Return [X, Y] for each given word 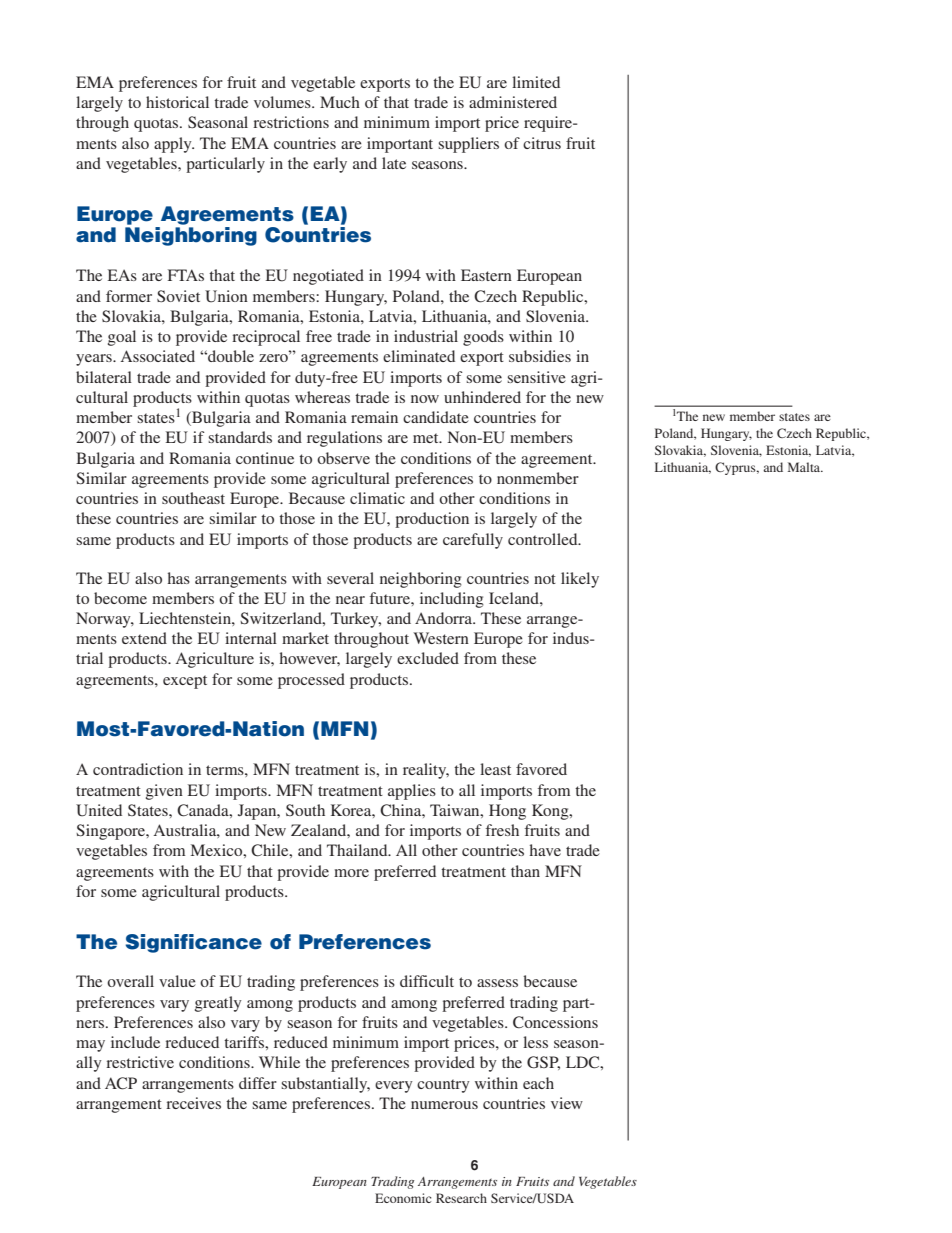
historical [177, 102]
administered [513, 102]
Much [340, 102]
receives [193, 1103]
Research [461, 1198]
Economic [403, 1198]
